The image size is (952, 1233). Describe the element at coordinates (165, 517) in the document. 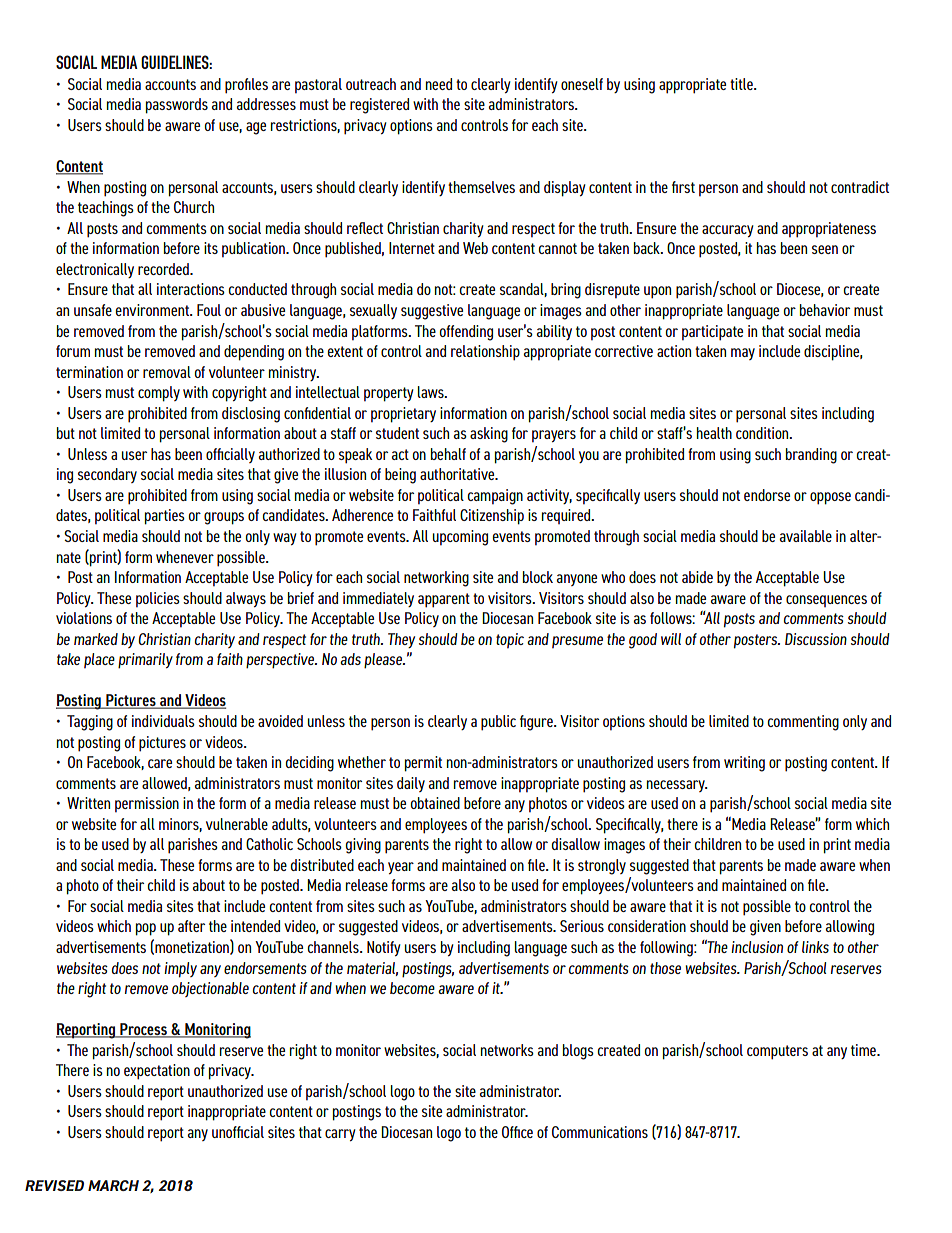

I see `parties` at that location.
